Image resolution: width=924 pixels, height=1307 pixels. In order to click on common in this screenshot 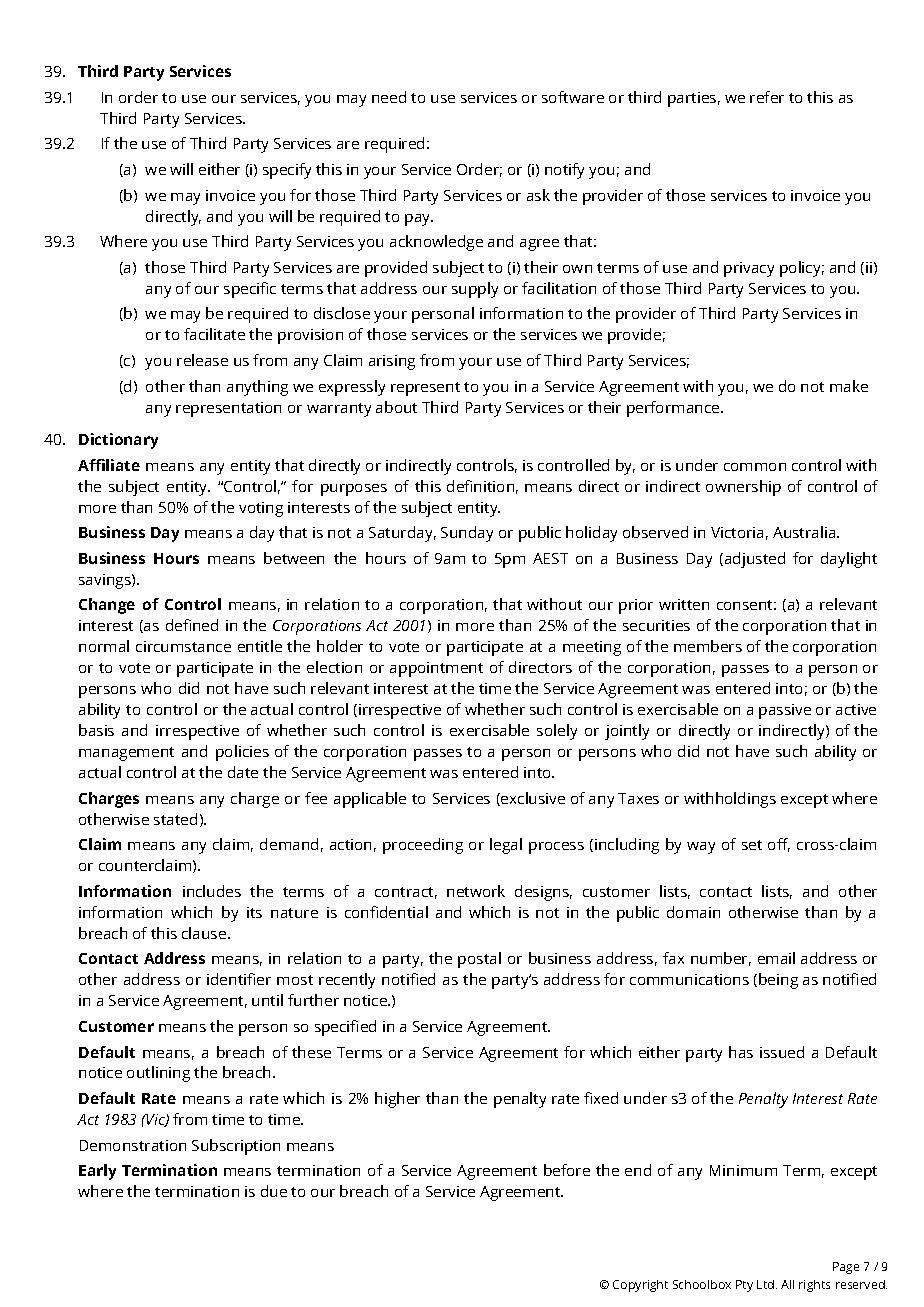, I will do `click(755, 467)`.
